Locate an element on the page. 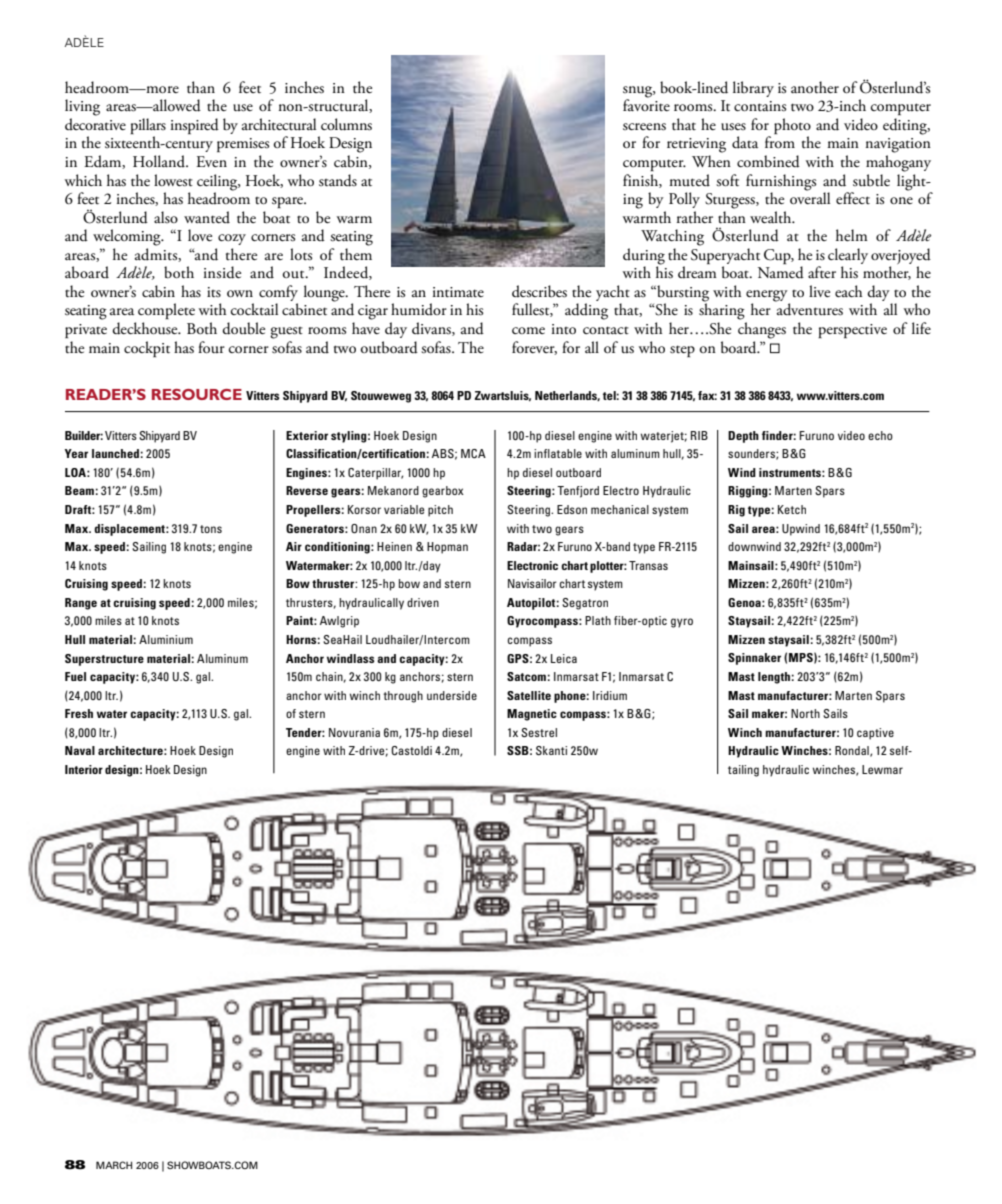  North is located at coordinates (805, 713).
